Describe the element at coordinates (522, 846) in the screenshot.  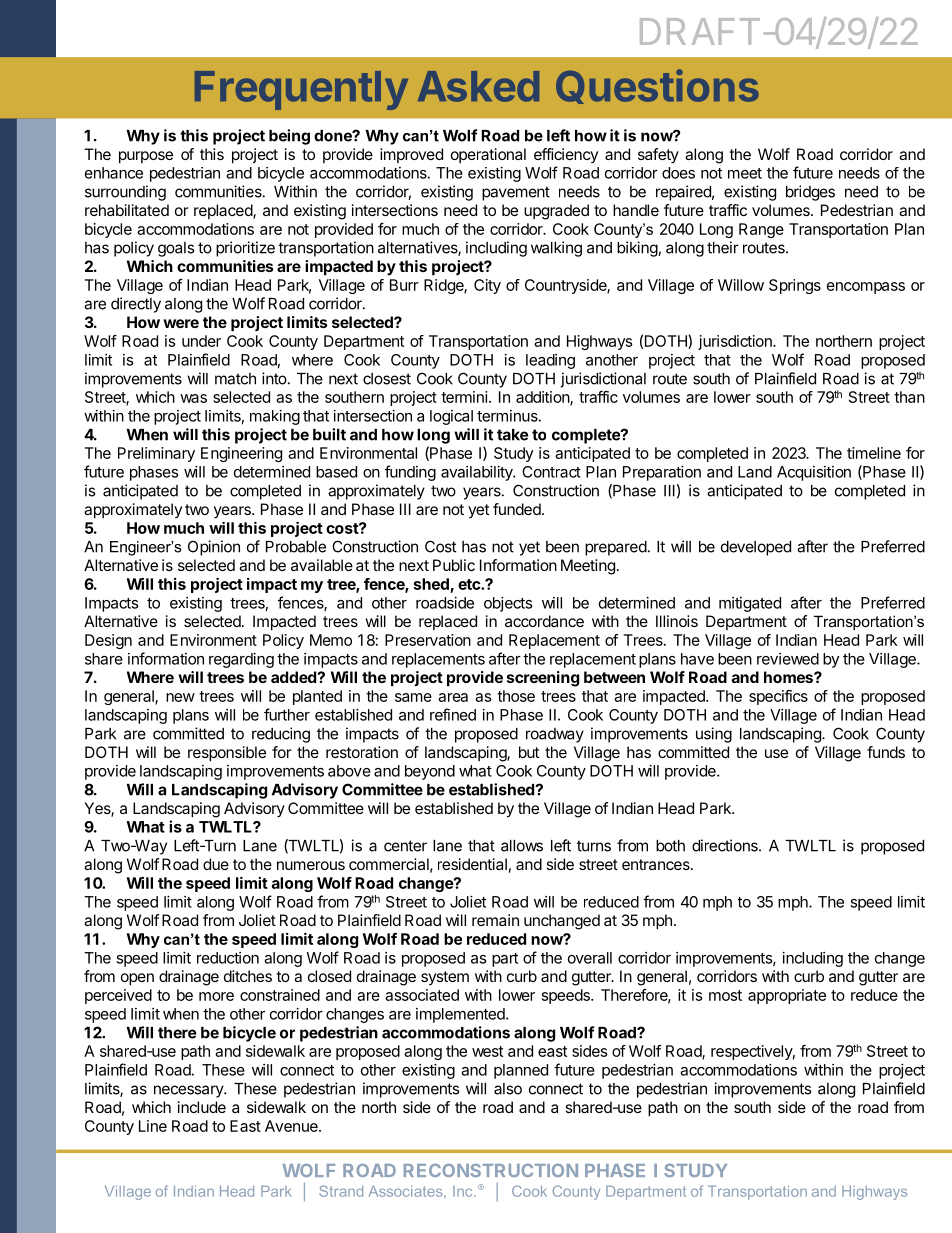
I see `allows` at that location.
